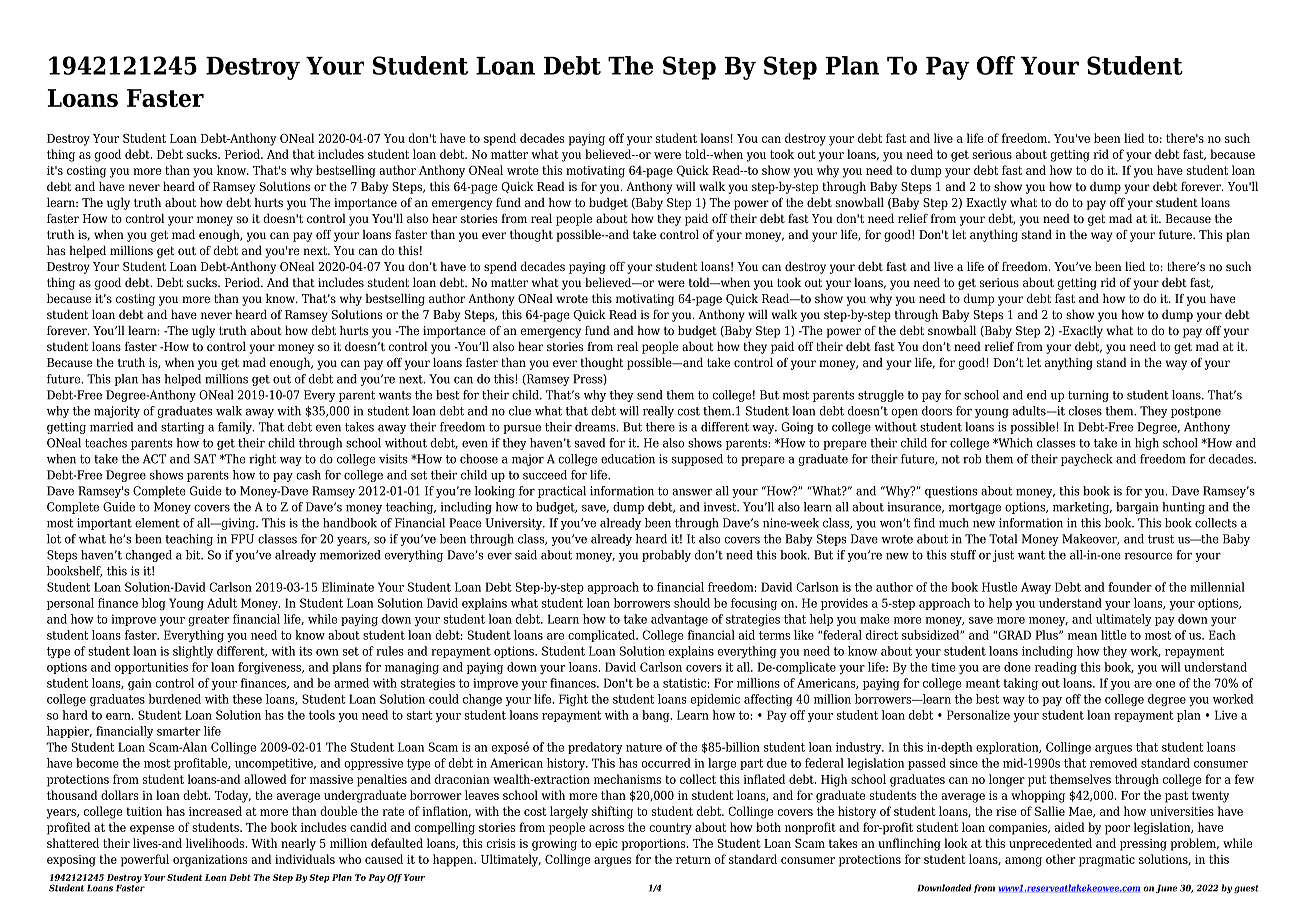  I want to click on send, so click(650, 395).
